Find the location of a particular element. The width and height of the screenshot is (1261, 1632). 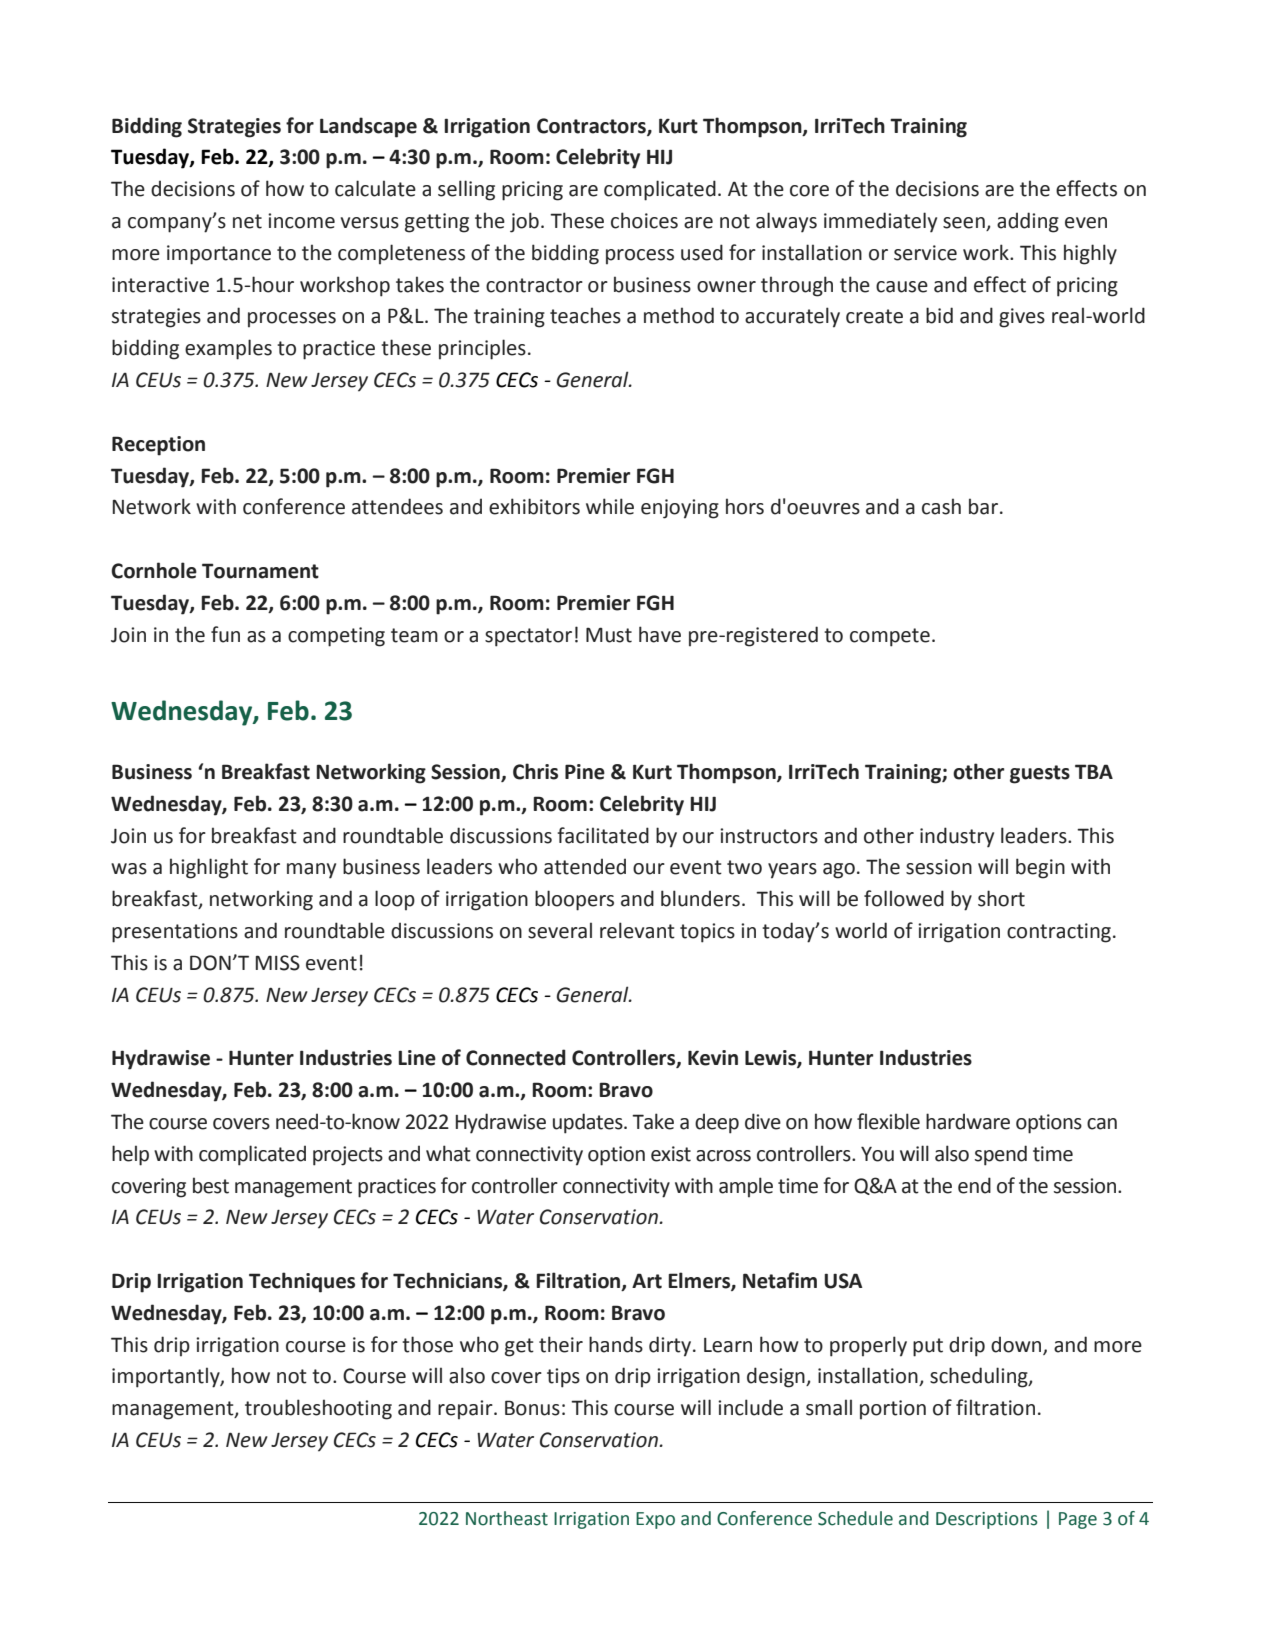

fun is located at coordinates (225, 634).
